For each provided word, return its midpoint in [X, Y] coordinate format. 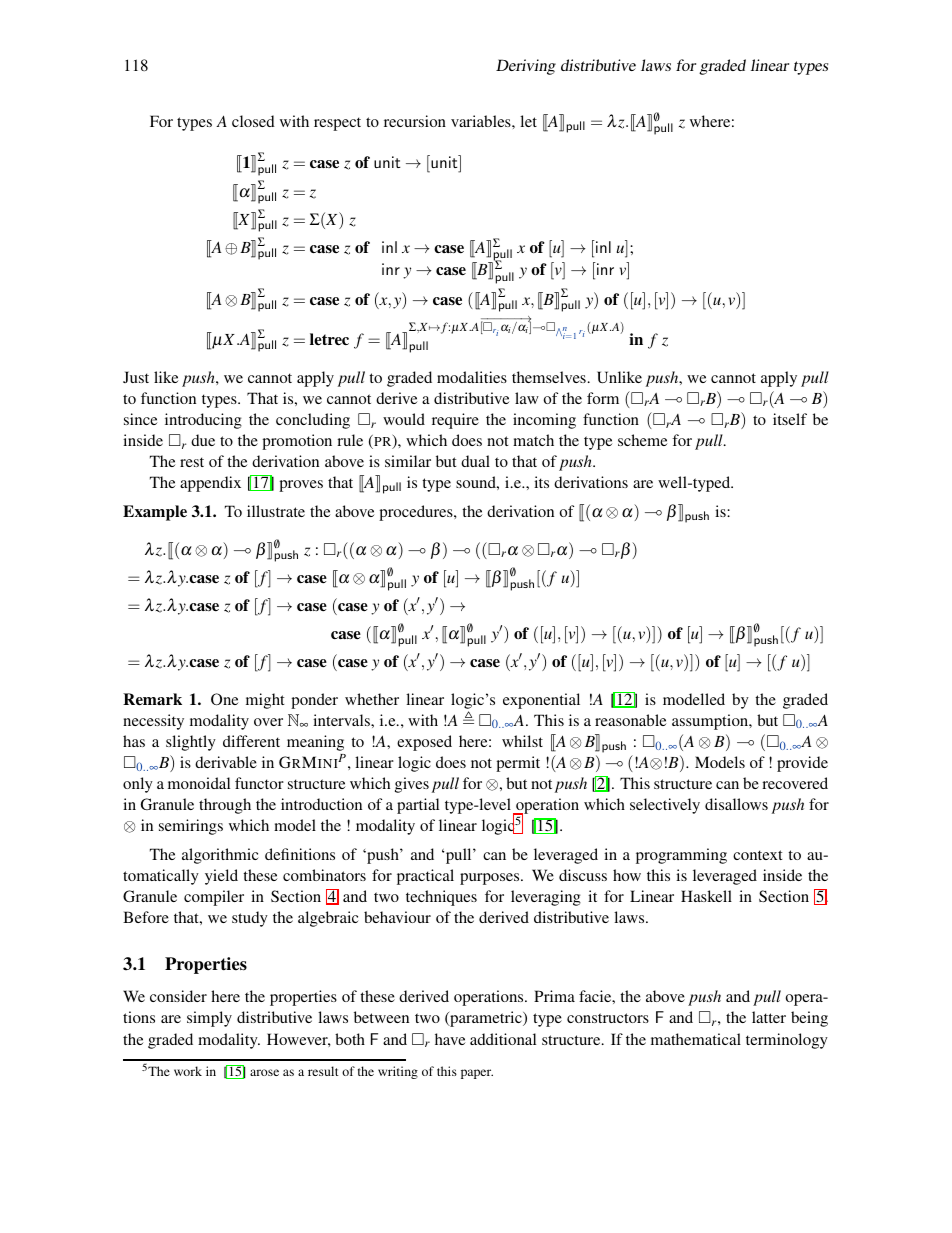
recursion [415, 121]
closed [253, 121]
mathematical [696, 1039]
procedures [417, 513]
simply [209, 1019]
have [450, 1039]
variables [482, 121]
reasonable [630, 720]
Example [155, 513]
